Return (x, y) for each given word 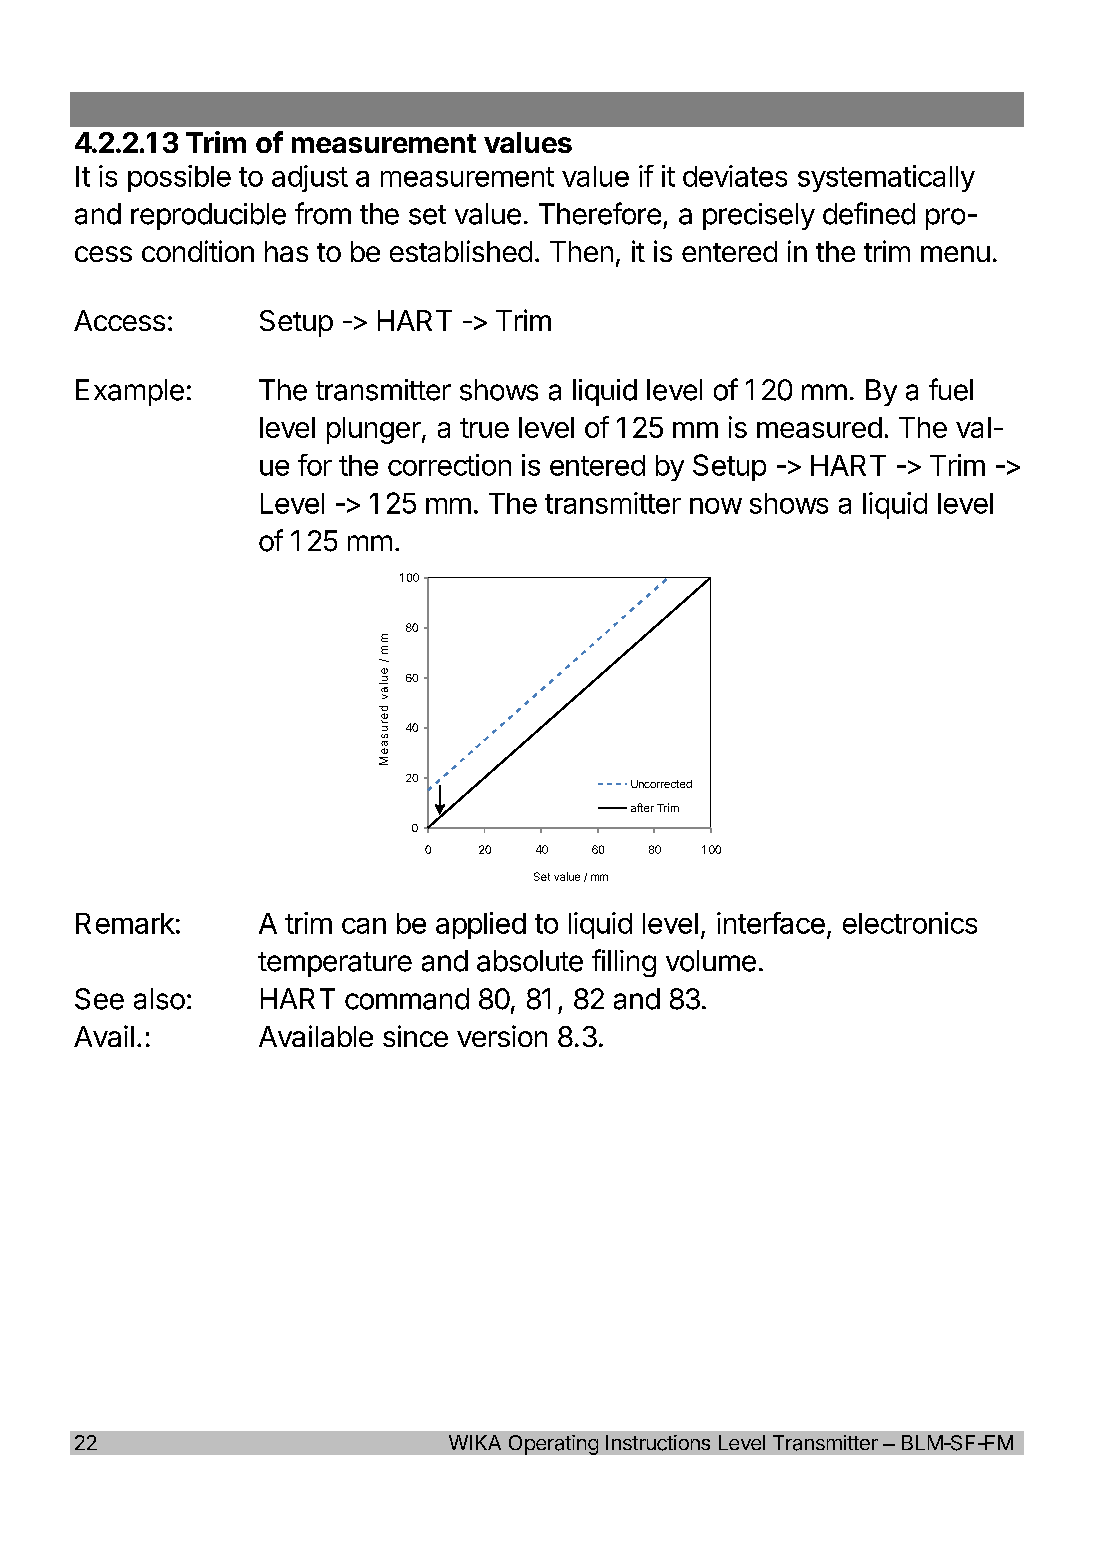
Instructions (658, 1443)
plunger (374, 430)
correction (449, 465)
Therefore (600, 213)
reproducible (208, 216)
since (415, 1036)
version (502, 1036)
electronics (910, 923)
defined (869, 213)
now (716, 506)
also (159, 999)
